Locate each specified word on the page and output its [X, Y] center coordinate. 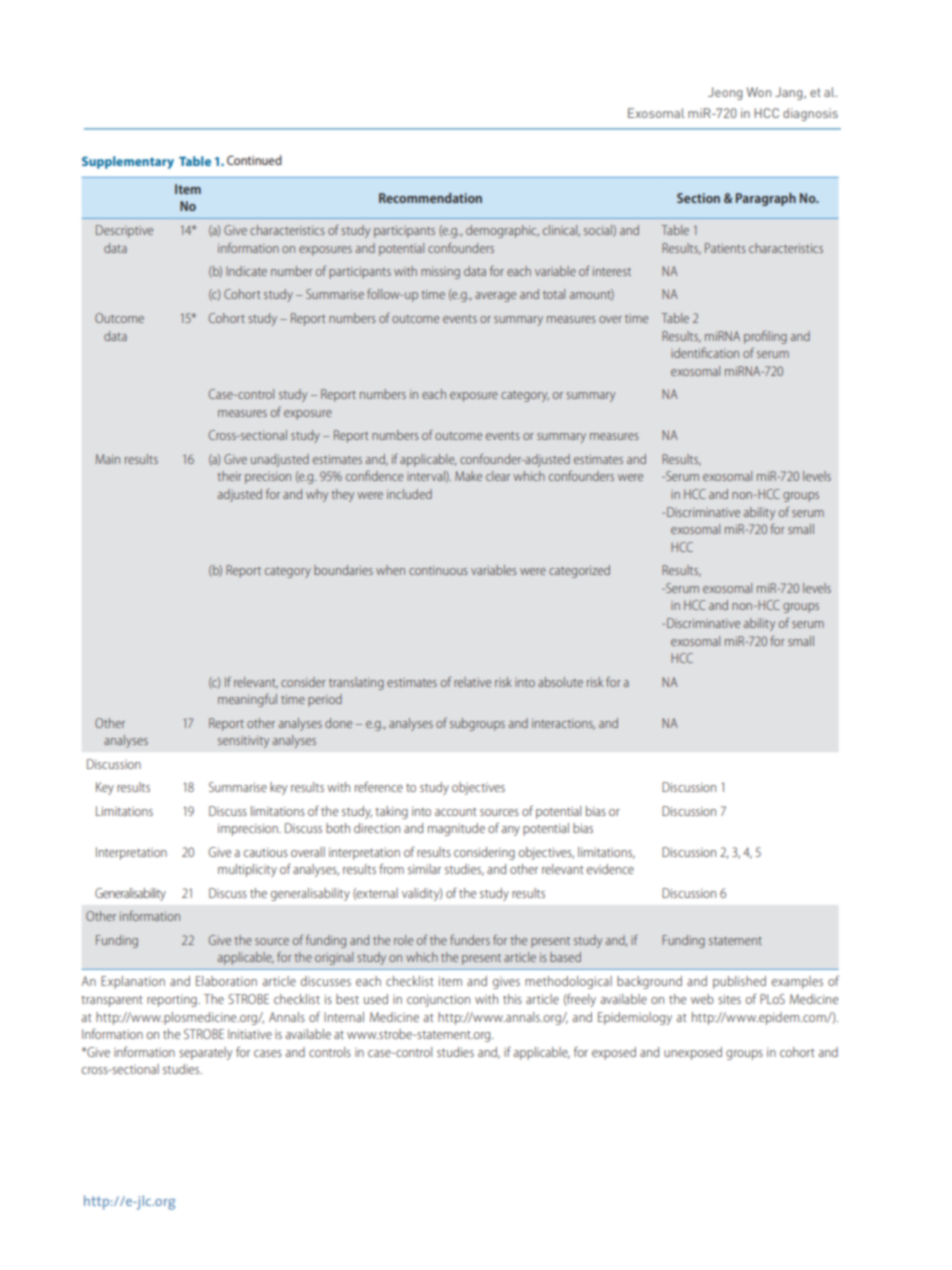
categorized [579, 571]
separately [205, 1053]
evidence [610, 869]
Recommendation [430, 198]
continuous [438, 570]
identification [705, 352]
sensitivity [243, 742]
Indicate [246, 271]
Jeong [725, 93]
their [229, 476]
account [456, 812]
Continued [254, 160]
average [495, 297]
